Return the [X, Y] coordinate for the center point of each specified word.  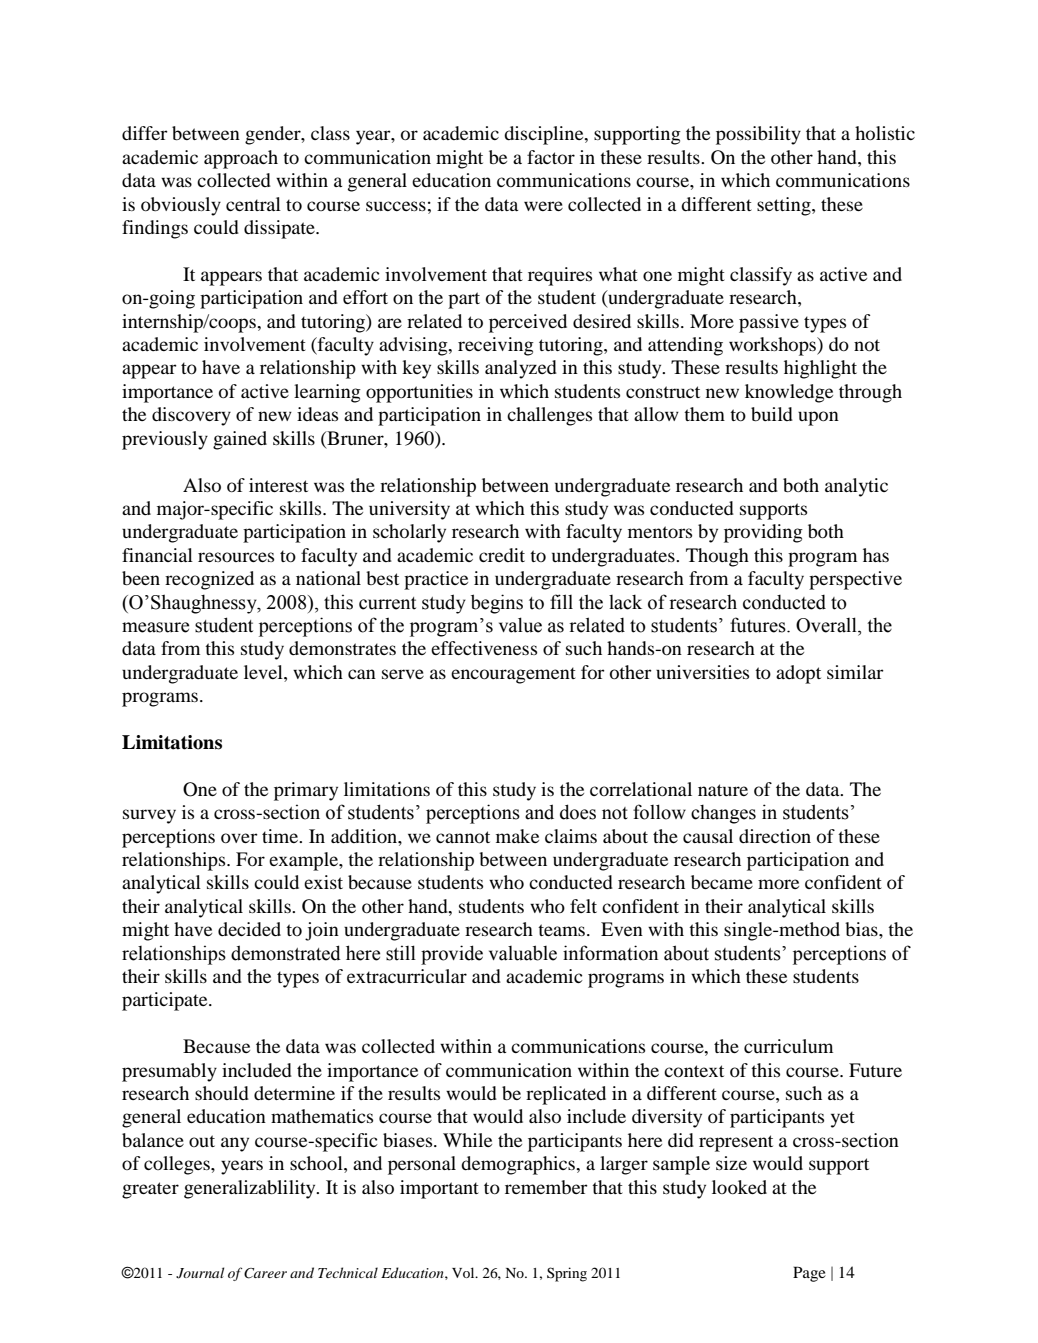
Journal [200, 1273]
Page [809, 1274]
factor [551, 157]
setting [785, 206]
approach [241, 159]
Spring [567, 1274]
